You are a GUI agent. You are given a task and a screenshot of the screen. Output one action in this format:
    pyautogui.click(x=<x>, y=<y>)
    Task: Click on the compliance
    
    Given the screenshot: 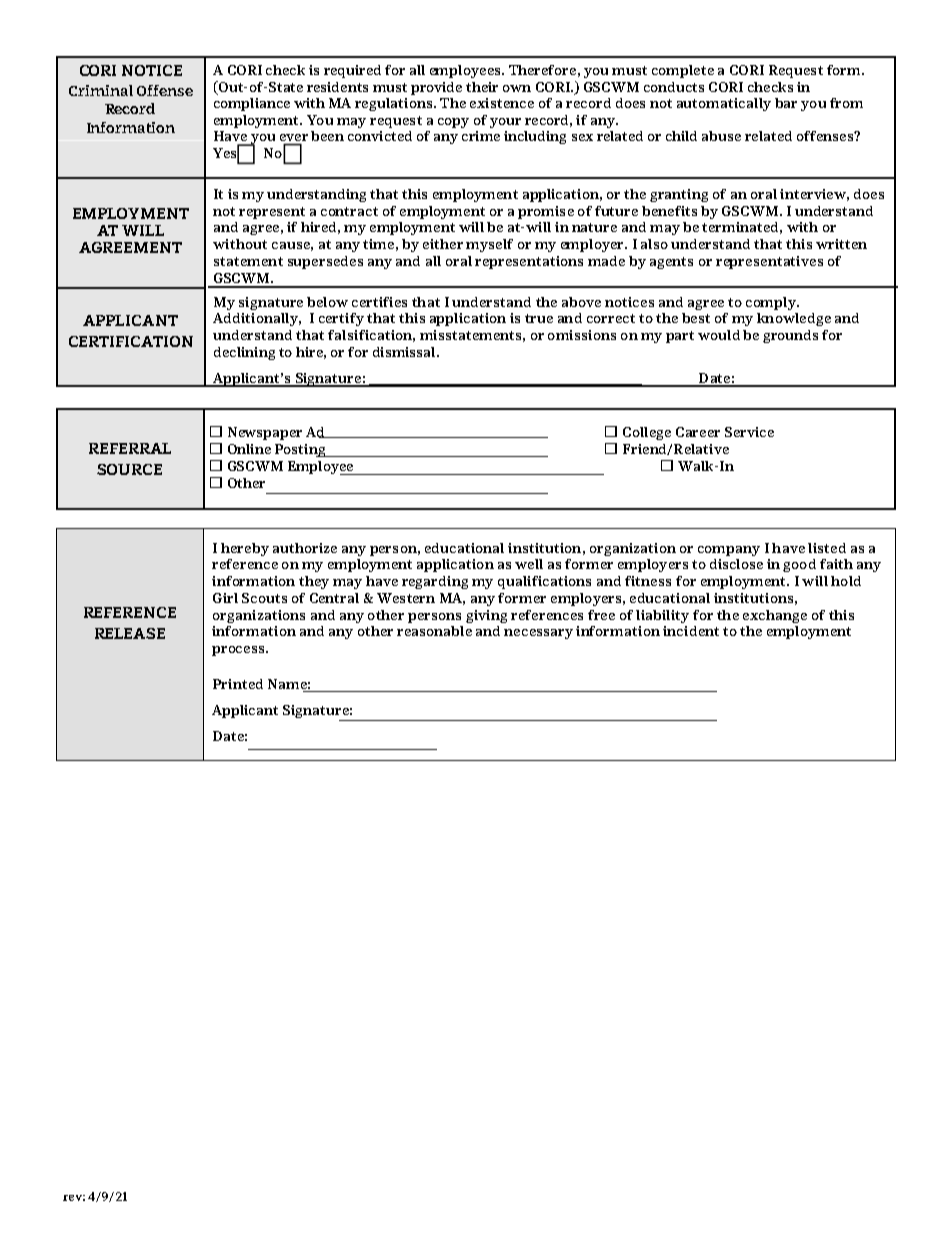 What is the action you would take?
    pyautogui.click(x=252, y=104)
